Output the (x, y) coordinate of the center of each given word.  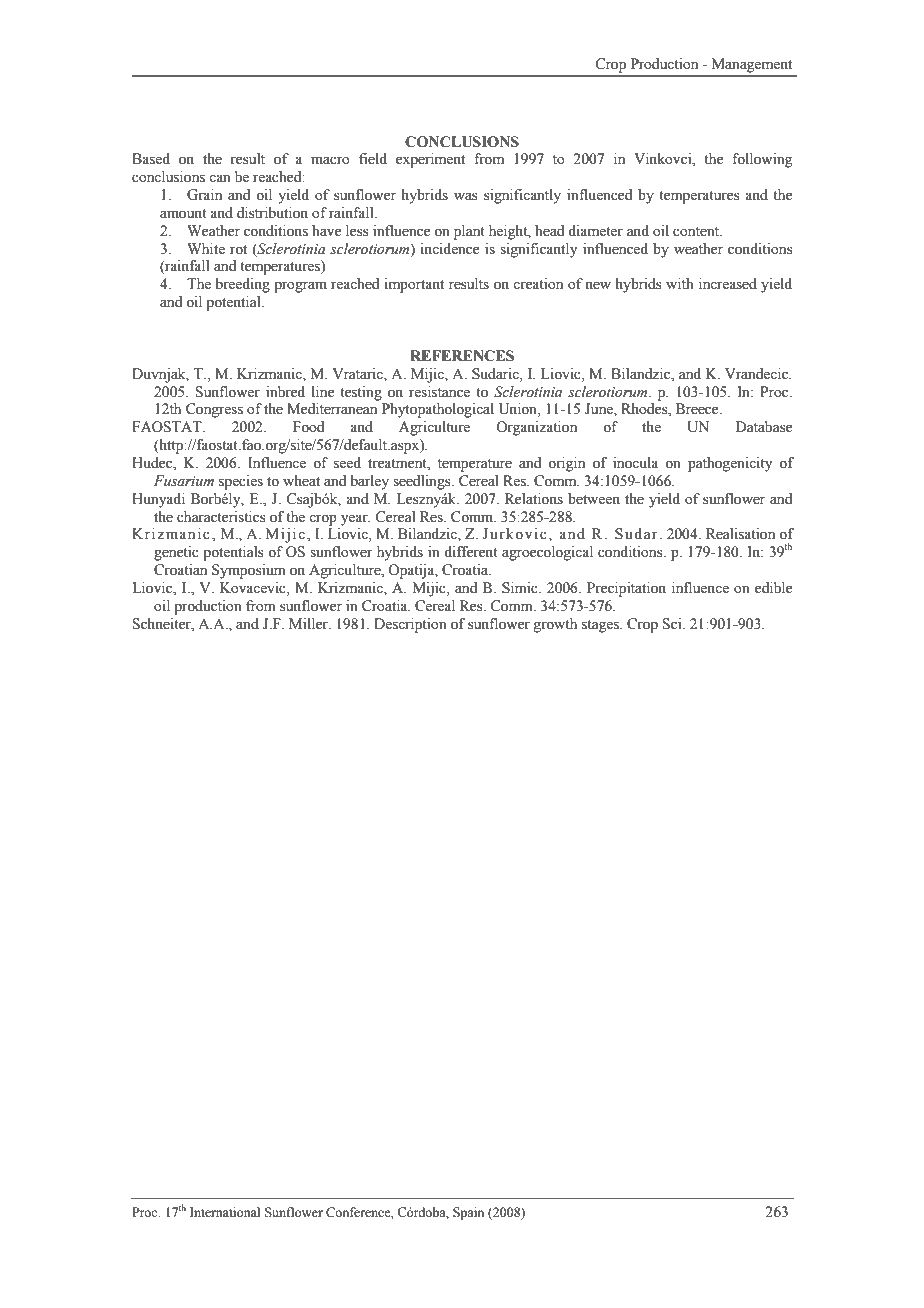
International (225, 1212)
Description (410, 625)
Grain (204, 195)
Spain (468, 1213)
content (697, 232)
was (466, 196)
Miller (309, 624)
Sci (673, 624)
